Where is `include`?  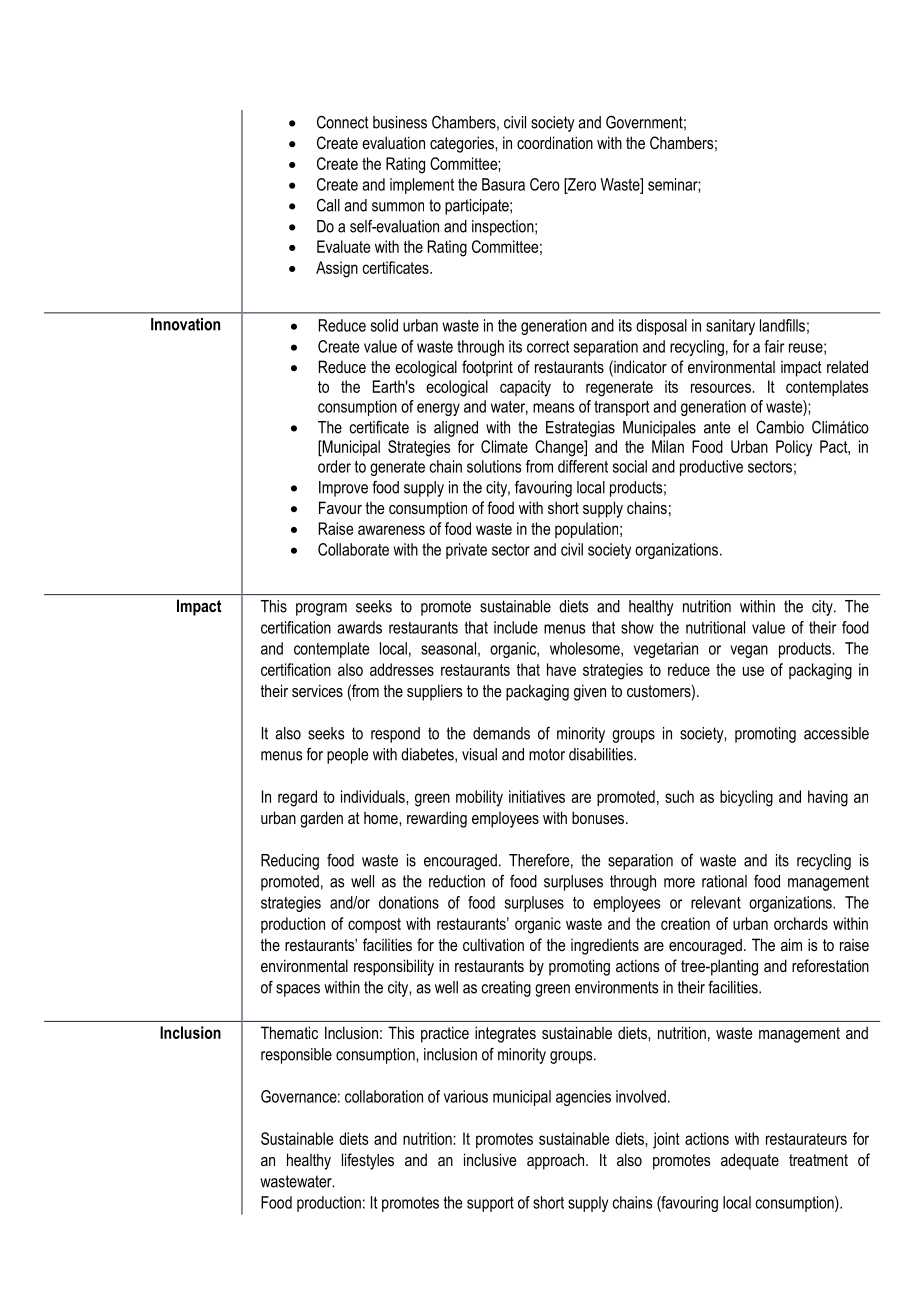
include is located at coordinates (516, 627).
